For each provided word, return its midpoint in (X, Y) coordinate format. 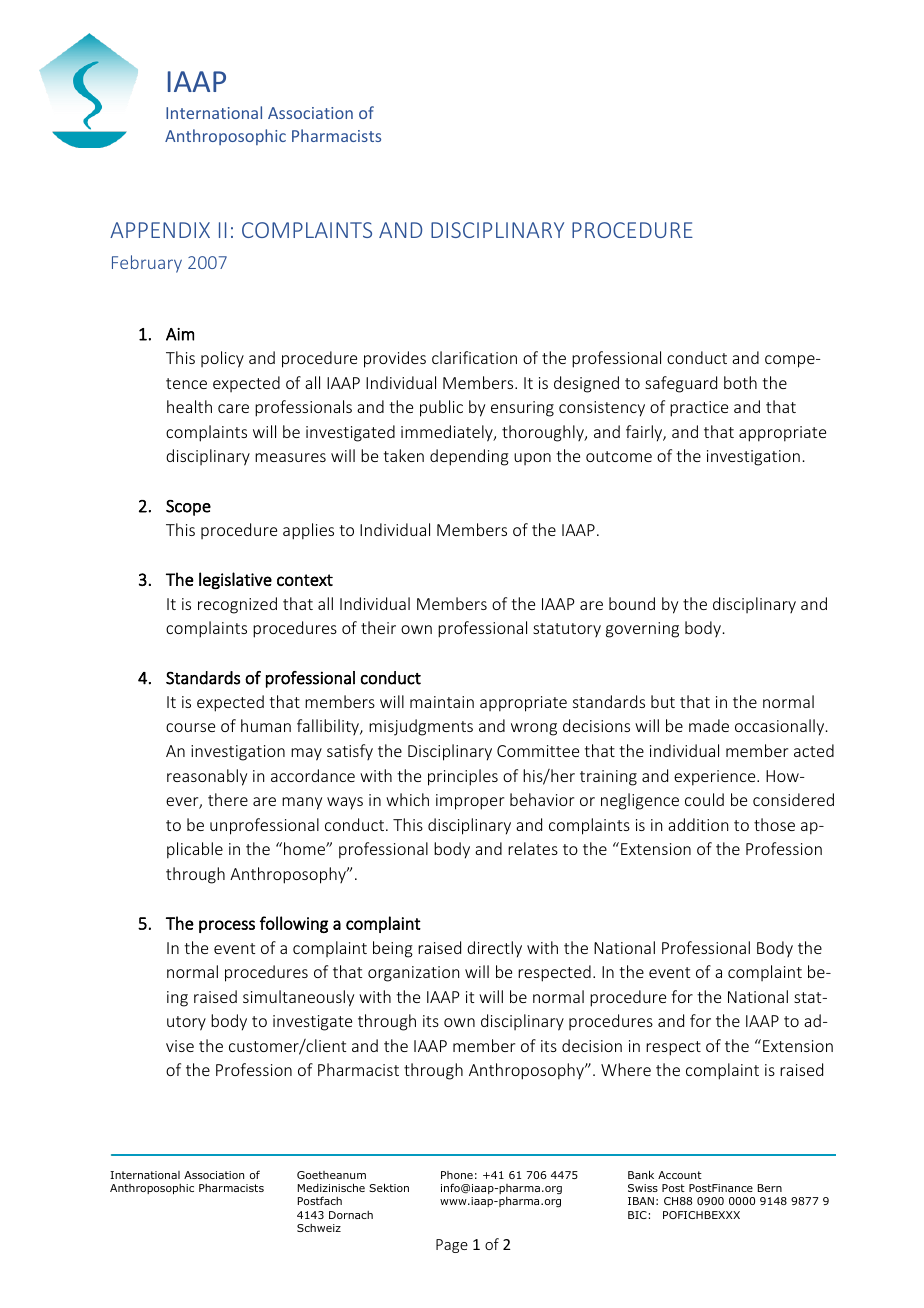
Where (626, 1069)
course (190, 727)
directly (494, 949)
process (227, 926)
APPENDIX (160, 230)
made (709, 725)
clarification (474, 357)
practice (699, 409)
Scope (188, 508)
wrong (534, 729)
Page (452, 1246)
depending (469, 457)
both (740, 382)
